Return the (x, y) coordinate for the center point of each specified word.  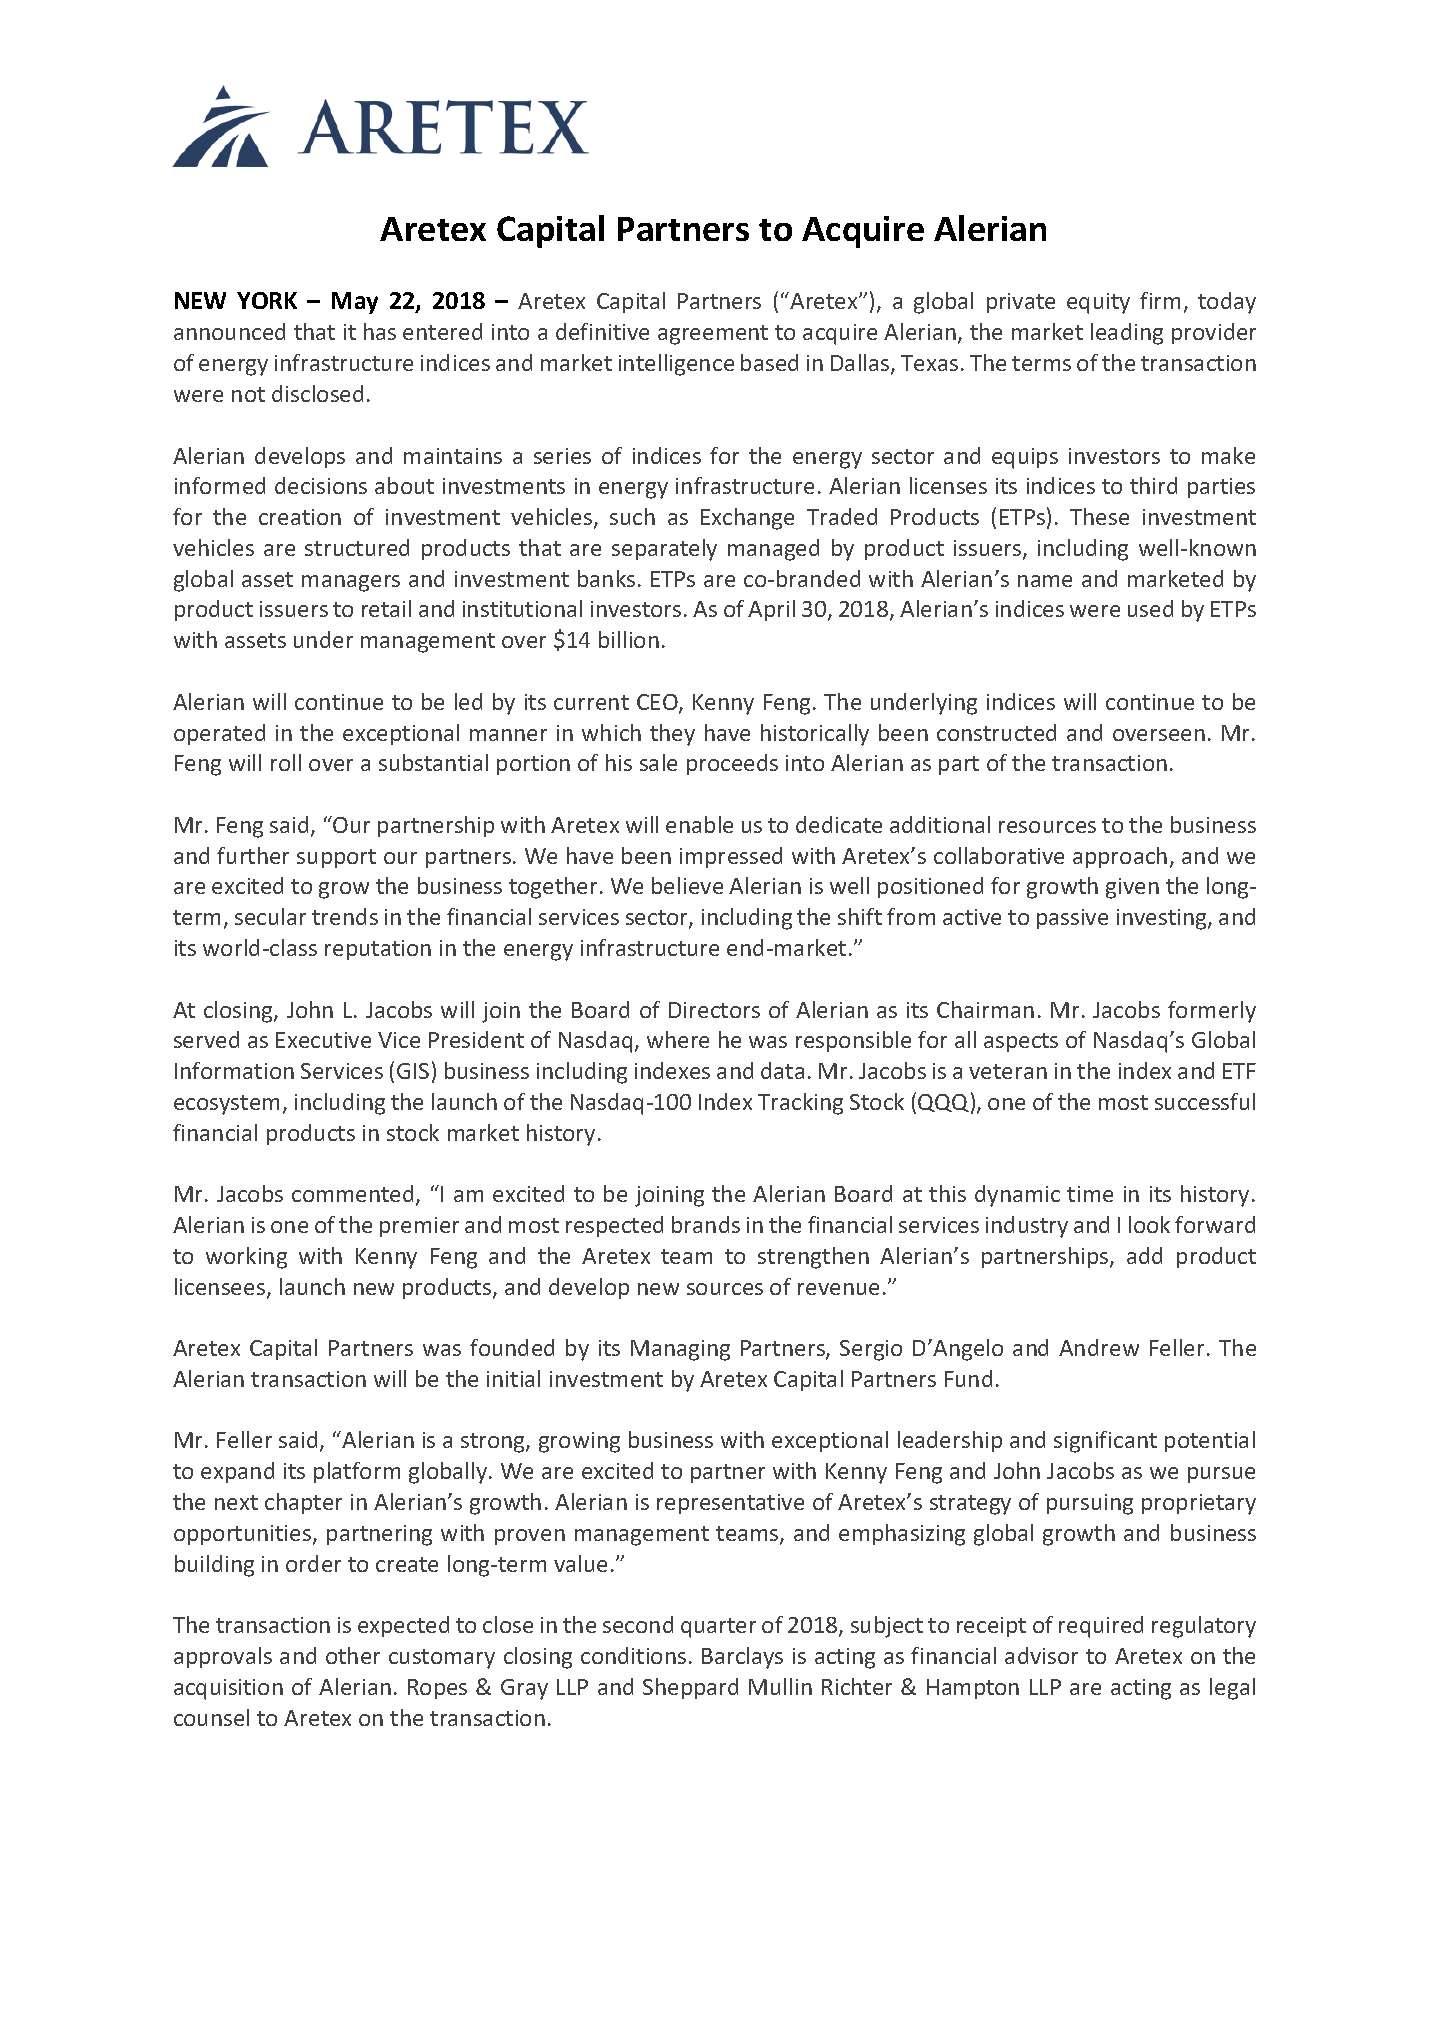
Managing (680, 1350)
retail (386, 608)
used (1150, 608)
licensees (221, 1288)
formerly (1212, 1012)
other (353, 1655)
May (355, 303)
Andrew (1099, 1347)
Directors (714, 1010)
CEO (658, 703)
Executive (323, 1040)
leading (1127, 334)
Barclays (742, 1658)
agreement (713, 335)
